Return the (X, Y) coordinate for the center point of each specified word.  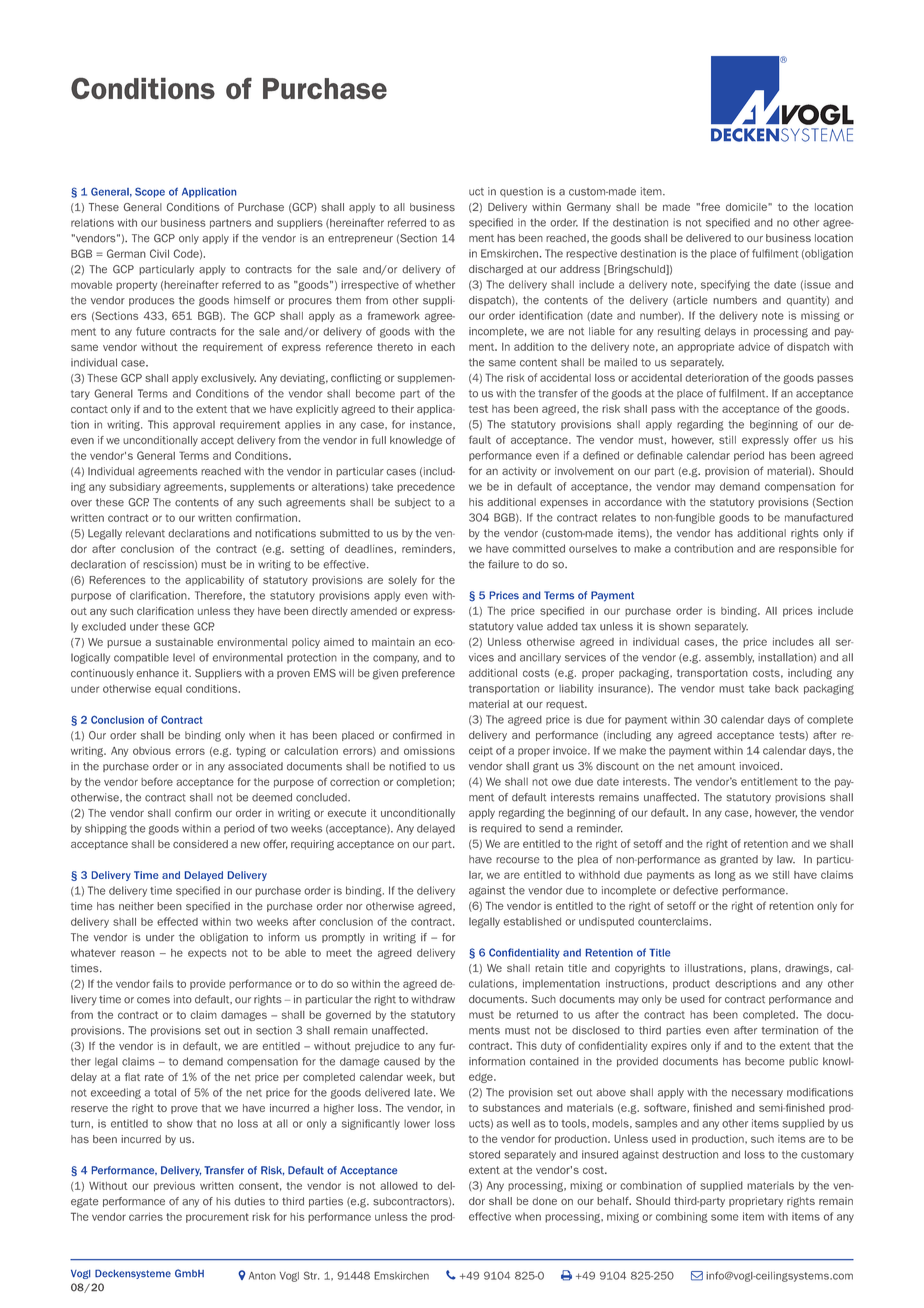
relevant (145, 533)
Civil (159, 253)
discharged (496, 270)
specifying (725, 285)
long (725, 876)
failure (503, 564)
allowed (399, 1186)
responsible (808, 549)
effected (177, 921)
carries (146, 1216)
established (532, 921)
